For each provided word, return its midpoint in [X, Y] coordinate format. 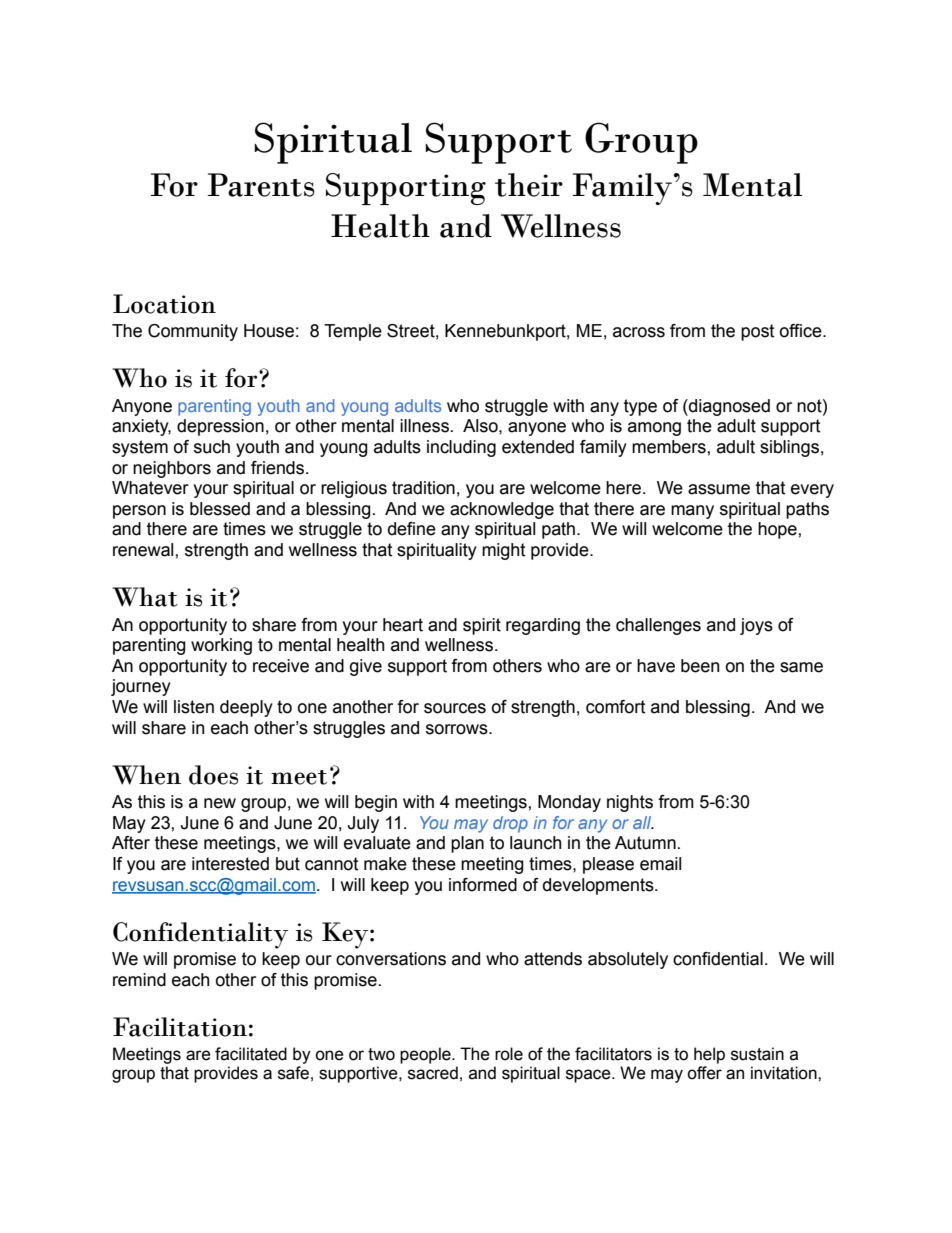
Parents [261, 185]
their [529, 185]
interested [230, 864]
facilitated [251, 1054]
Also [481, 426]
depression [220, 427]
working [221, 646]
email [660, 864]
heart [403, 625]
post [757, 332]
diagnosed [728, 407]
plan [467, 844]
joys [756, 626]
